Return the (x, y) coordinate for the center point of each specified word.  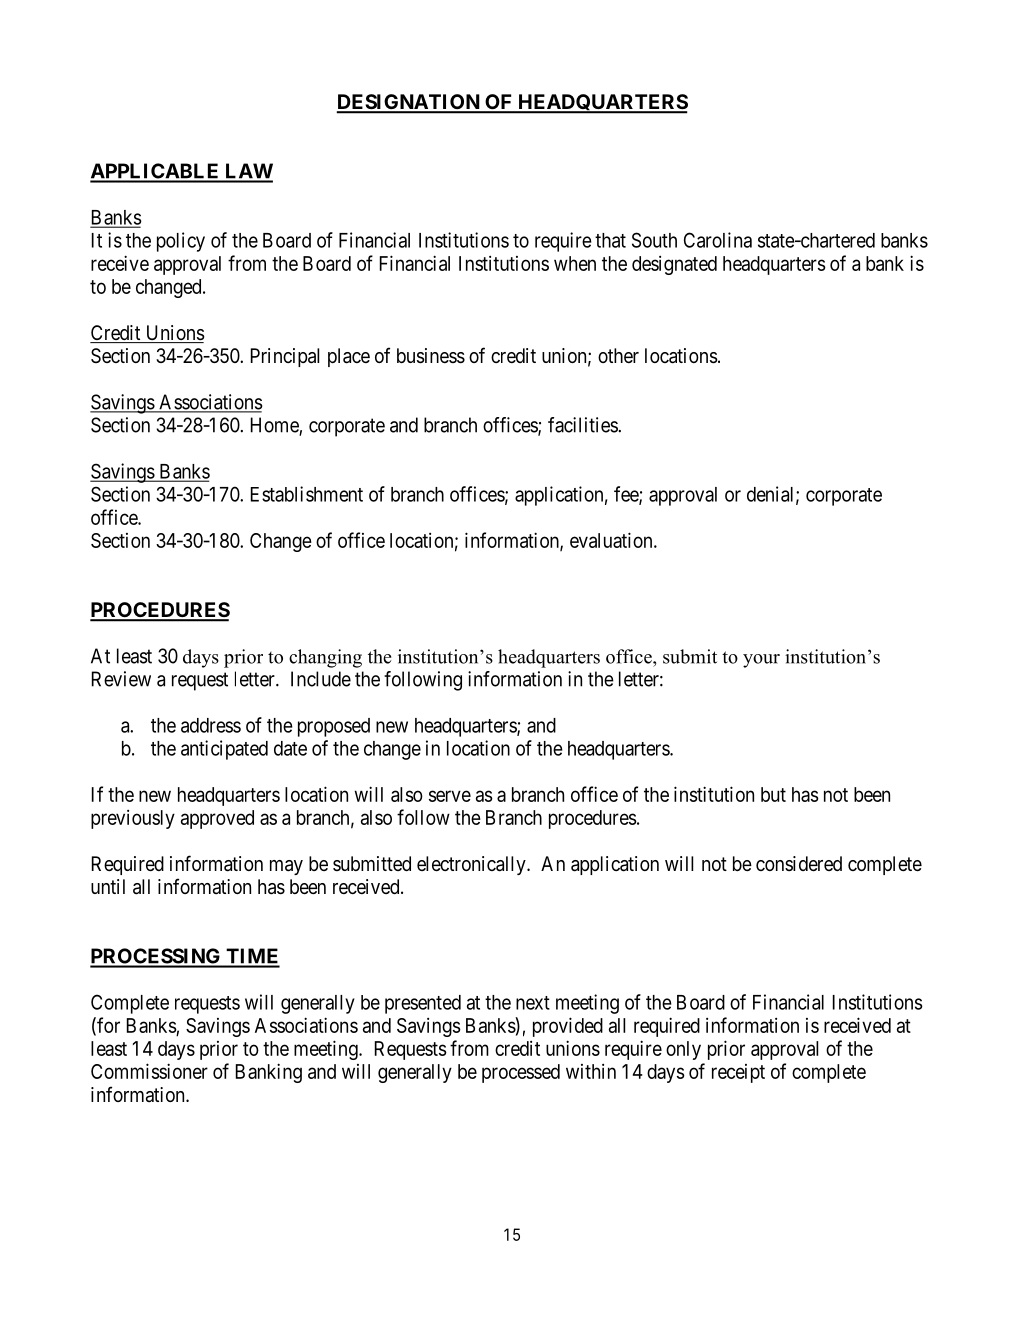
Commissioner (149, 1071)
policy (181, 242)
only (683, 1050)
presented (423, 1004)
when (575, 263)
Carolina (718, 240)
